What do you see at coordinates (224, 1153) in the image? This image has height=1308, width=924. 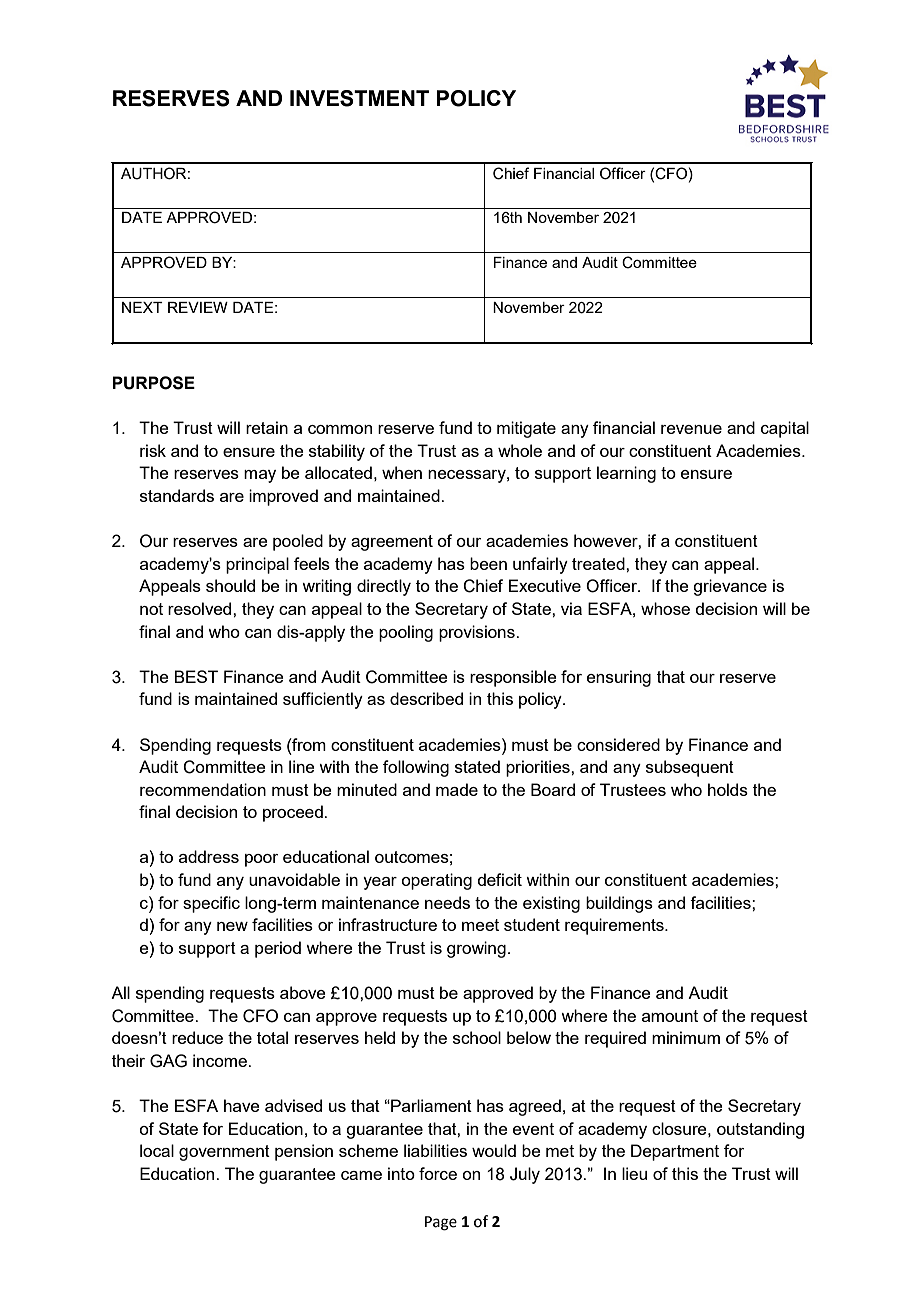 I see `government` at bounding box center [224, 1153].
